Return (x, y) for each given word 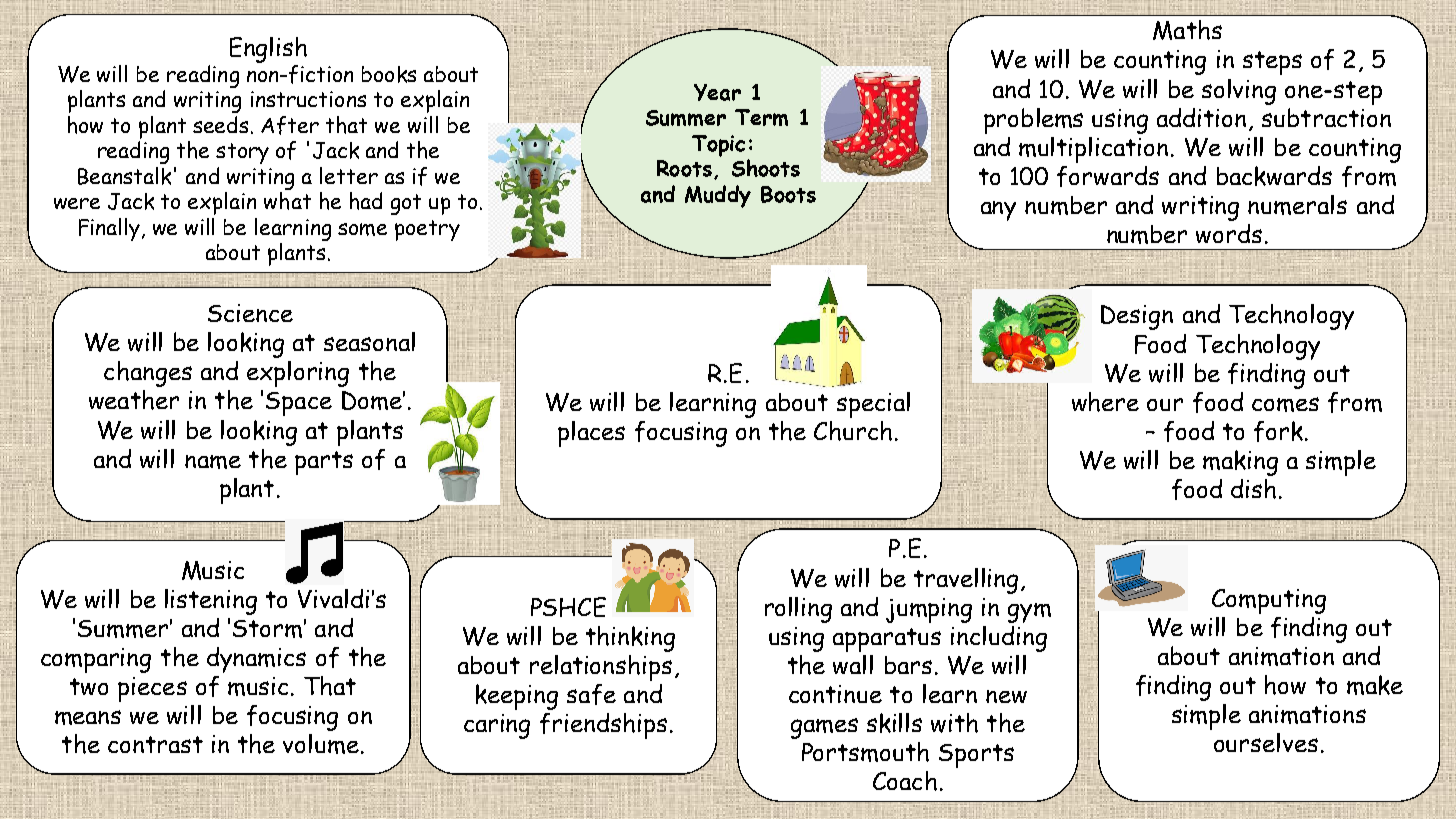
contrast (155, 744)
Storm (267, 629)
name (213, 462)
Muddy (718, 196)
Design (1137, 317)
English (268, 50)
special (873, 405)
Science (250, 313)
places (591, 434)
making (1240, 463)
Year (717, 92)
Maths (1187, 30)
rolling (798, 610)
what (287, 201)
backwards (1274, 176)
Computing (1269, 601)
